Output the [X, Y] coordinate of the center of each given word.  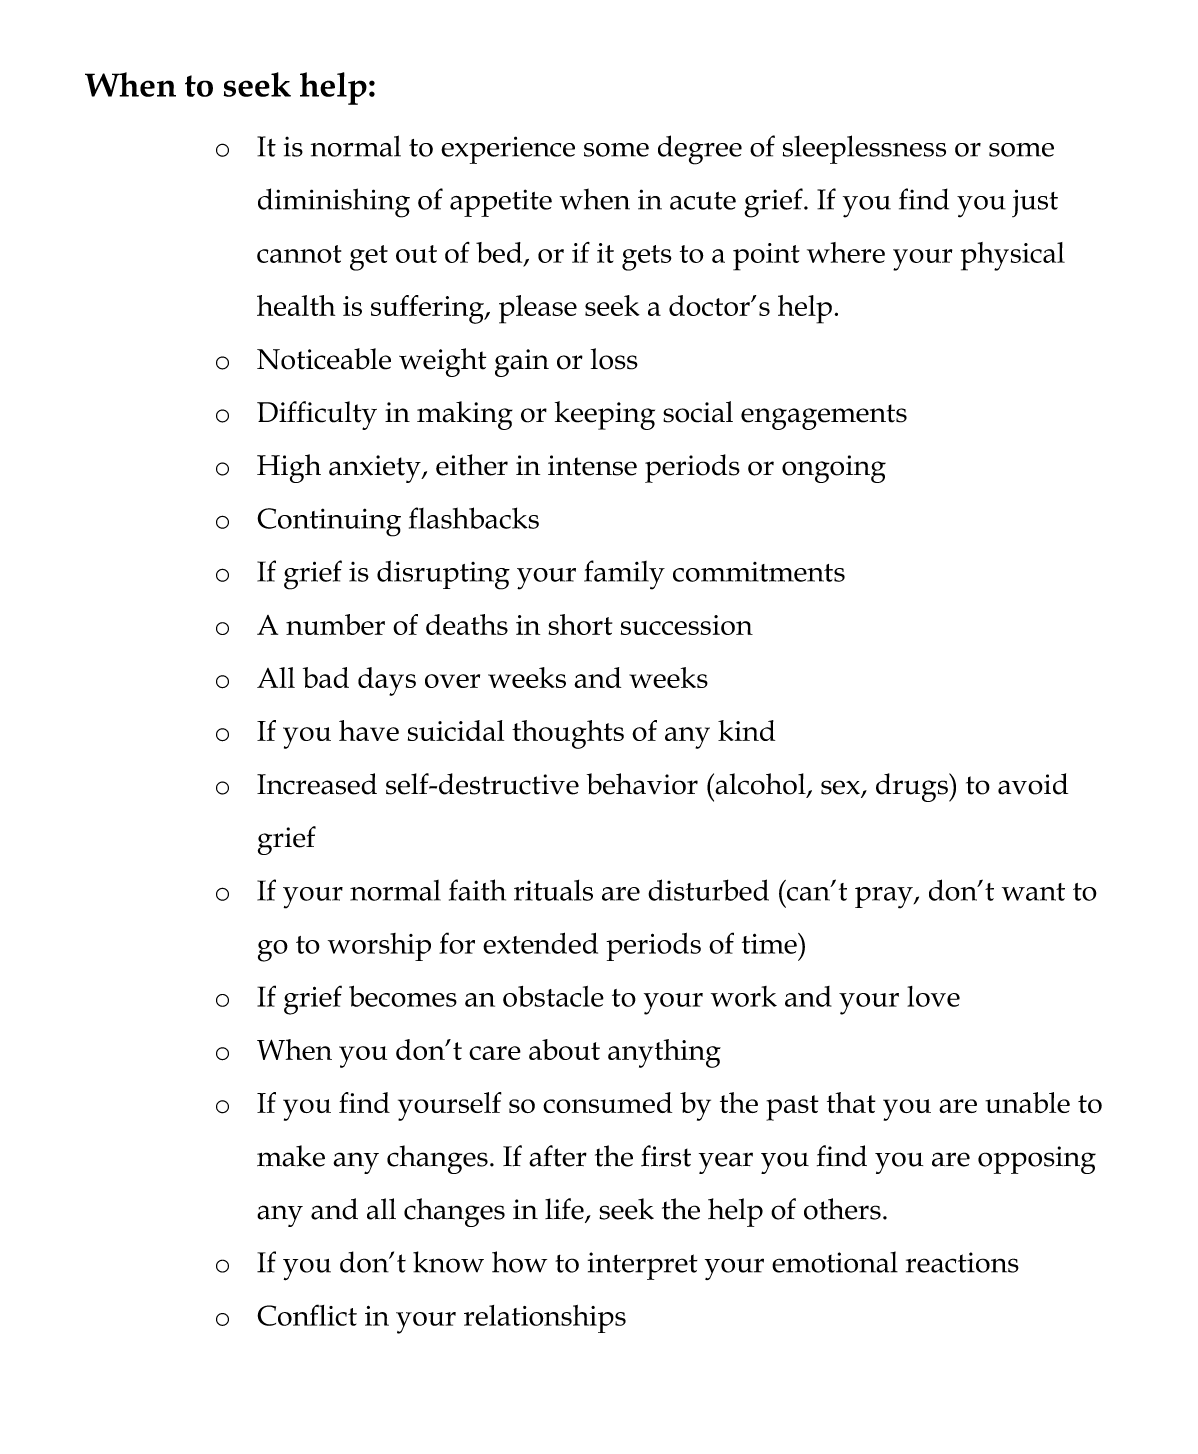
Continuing [329, 522]
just [1035, 203]
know [448, 1262]
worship [379, 947]
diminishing [334, 203]
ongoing [834, 469]
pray [885, 898]
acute [703, 201]
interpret [643, 1266]
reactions [962, 1262]
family [624, 575]
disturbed [708, 890]
